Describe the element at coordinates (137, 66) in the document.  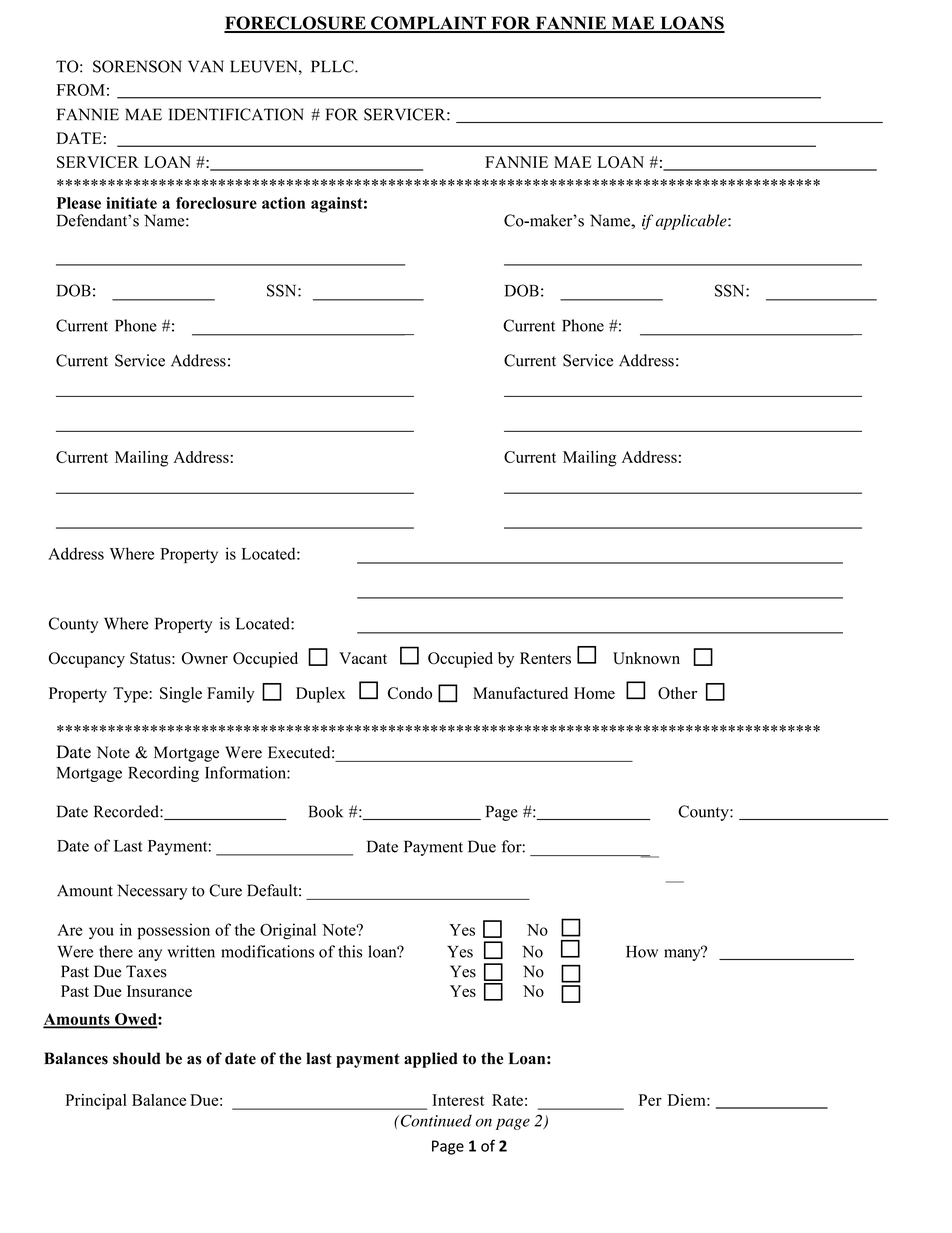
I see `SORENSON` at that location.
